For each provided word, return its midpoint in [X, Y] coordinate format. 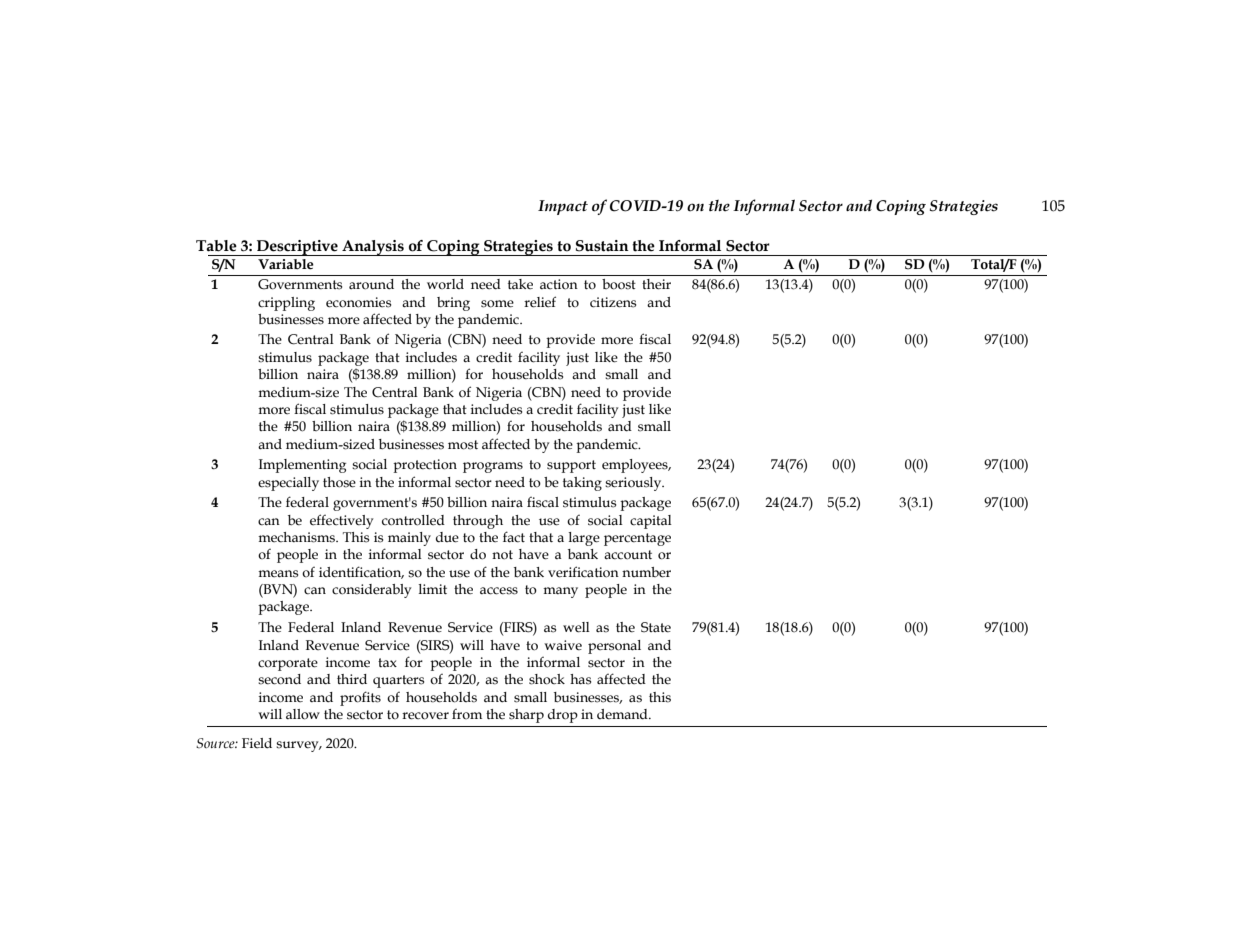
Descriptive [297, 248]
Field [257, 743]
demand [623, 714]
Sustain [602, 246]
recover [425, 716]
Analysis [373, 248]
